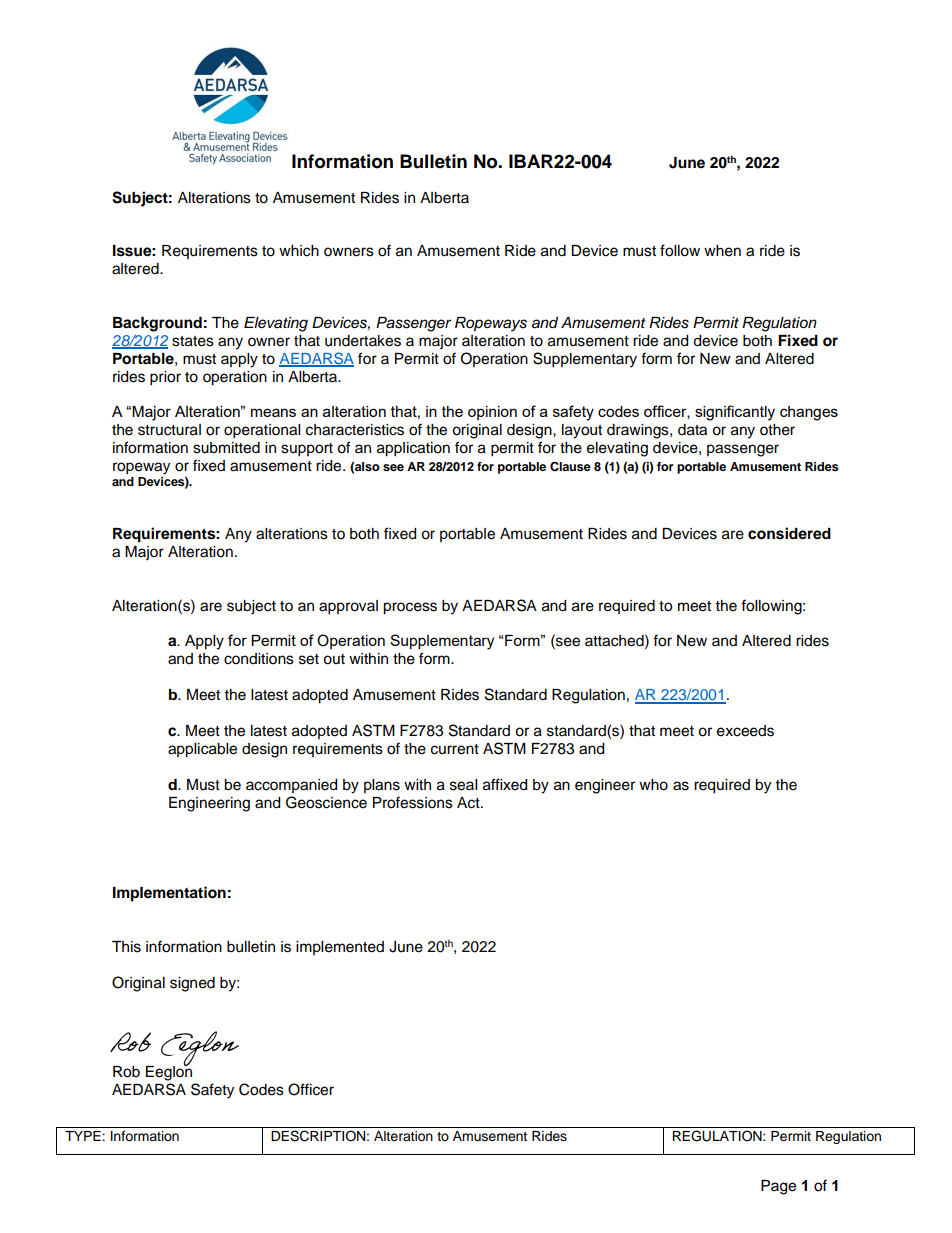 The image size is (952, 1233). Describe the element at coordinates (413, 802) in the page. I see `Professions` at that location.
